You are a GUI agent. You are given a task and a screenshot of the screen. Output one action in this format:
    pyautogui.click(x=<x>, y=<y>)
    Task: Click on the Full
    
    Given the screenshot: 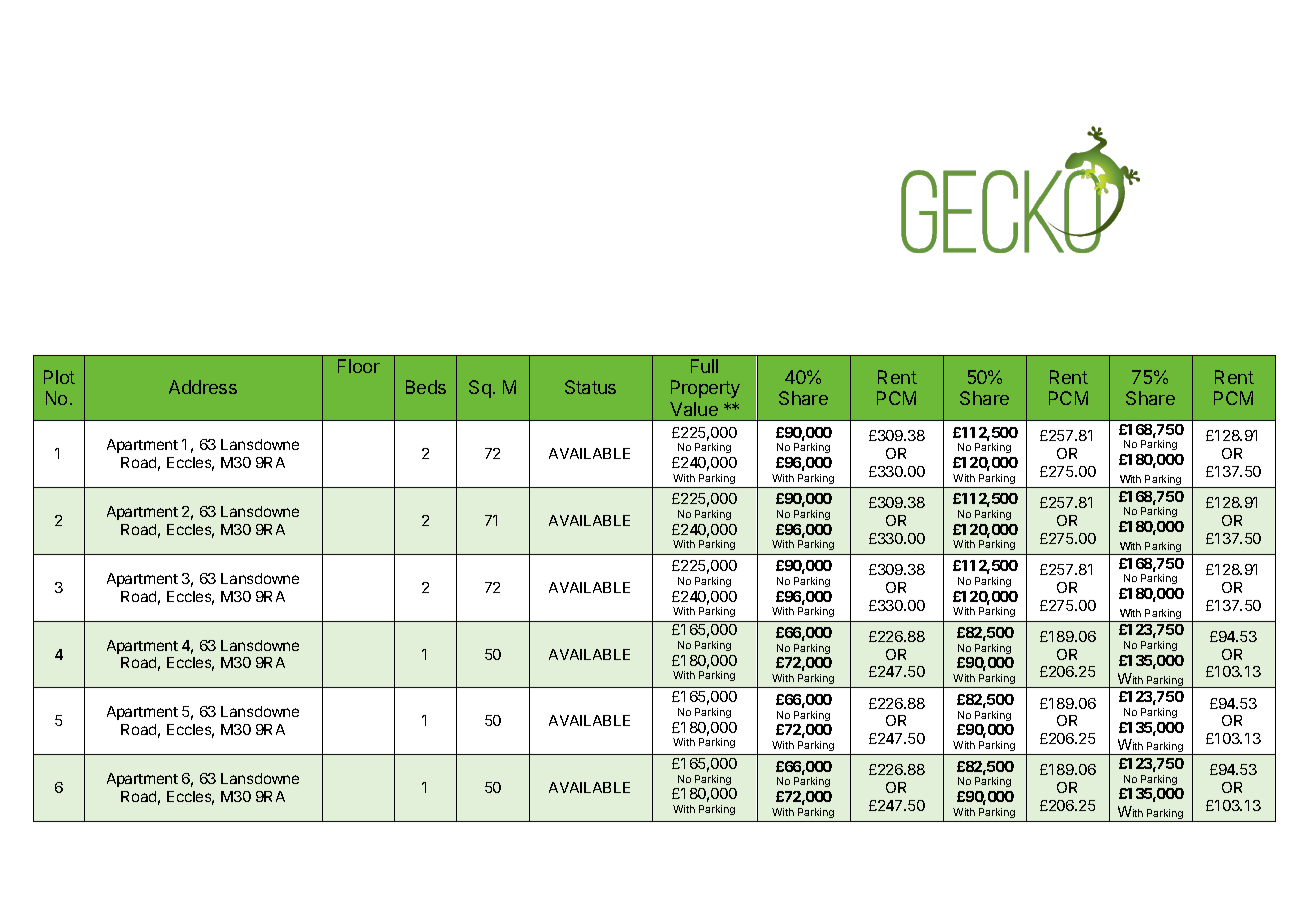 What is the action you would take?
    pyautogui.click(x=704, y=366)
